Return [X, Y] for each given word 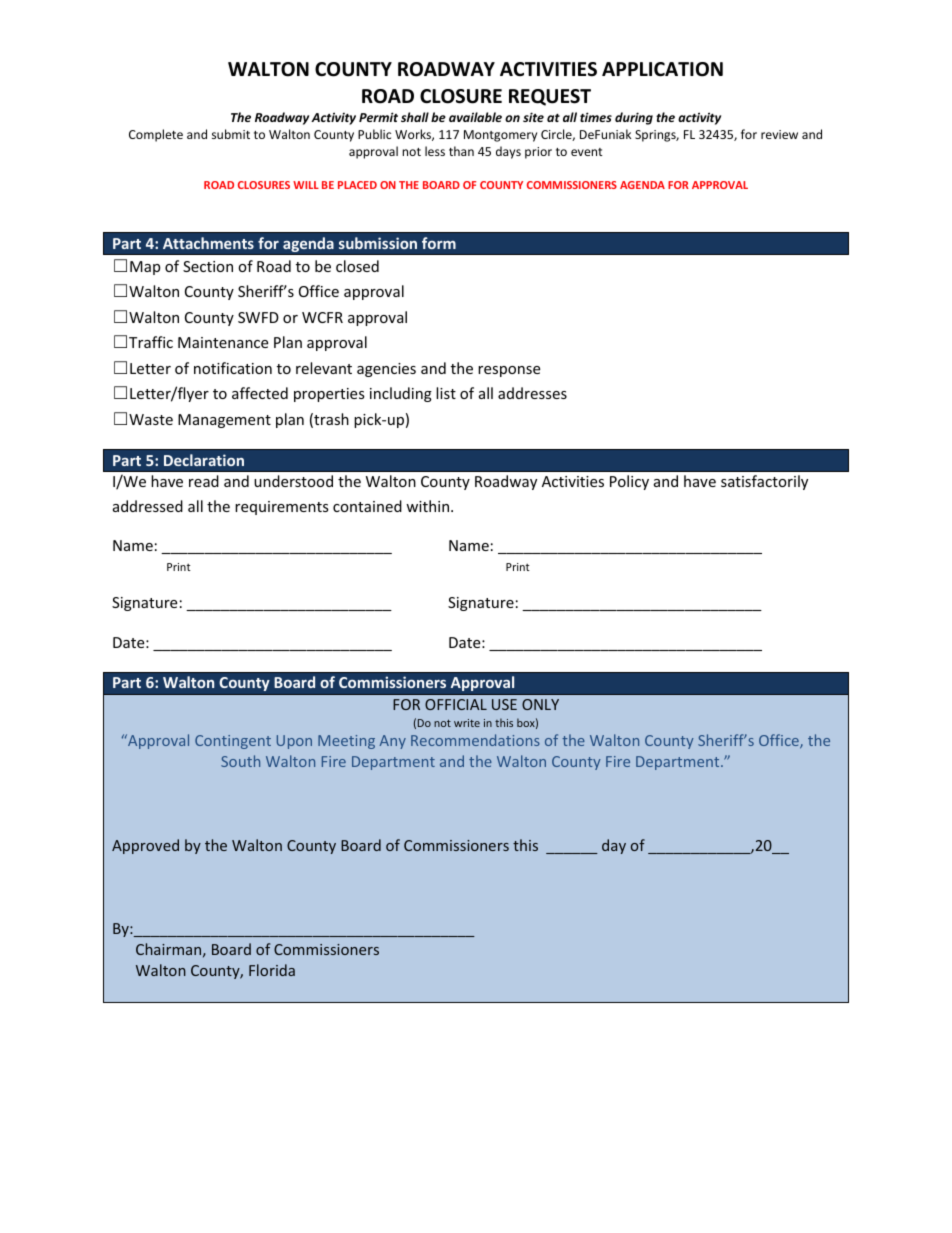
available [475, 117]
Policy [629, 482]
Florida [272, 970]
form [439, 243]
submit [231, 134]
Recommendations [475, 740]
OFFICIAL [456, 704]
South [240, 761]
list [446, 393]
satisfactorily [764, 482]
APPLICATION [662, 69]
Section [208, 266]
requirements [282, 508]
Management [224, 421]
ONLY [540, 704]
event [587, 152]
